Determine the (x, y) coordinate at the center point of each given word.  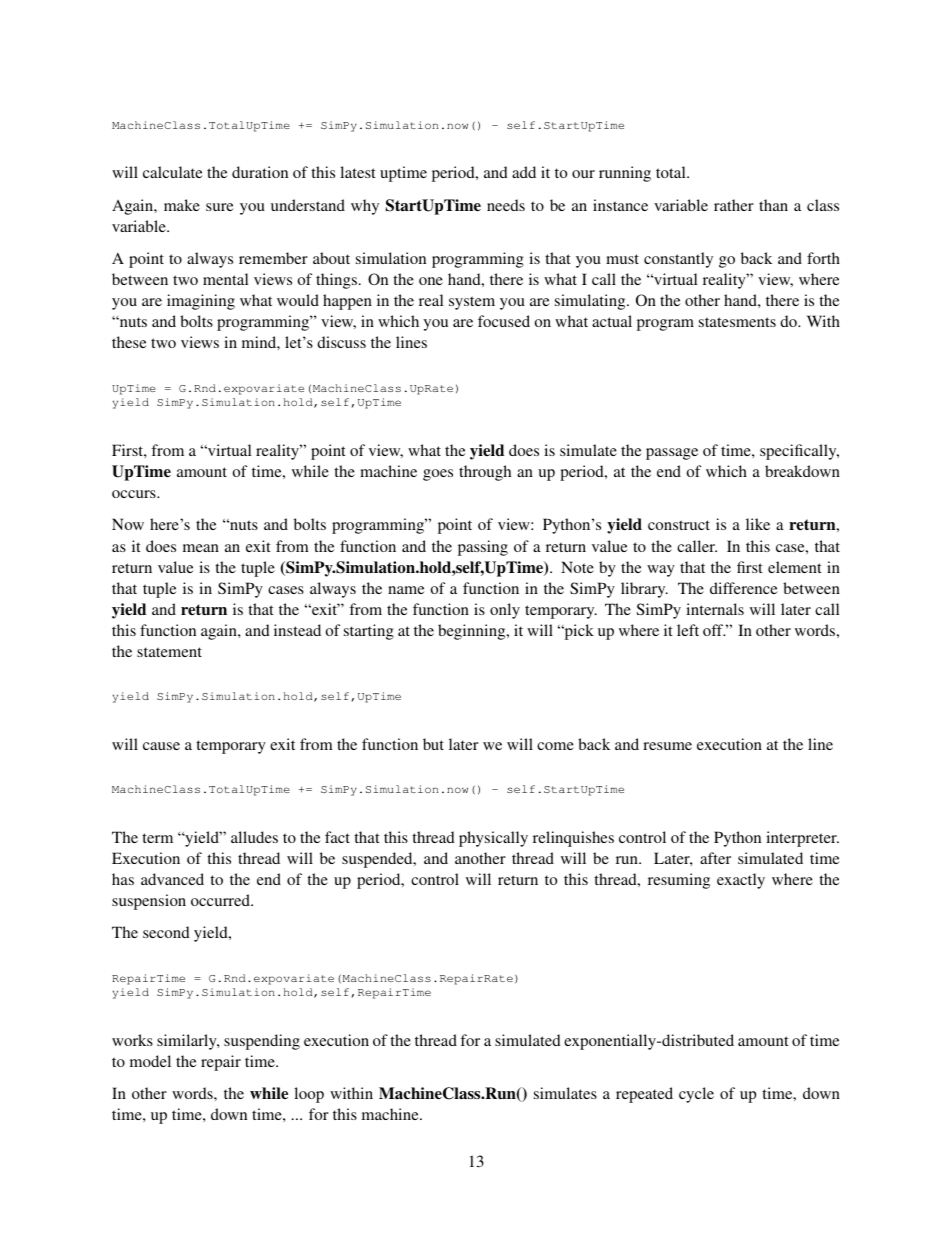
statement (169, 652)
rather (734, 205)
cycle (696, 1095)
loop (309, 1095)
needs (506, 205)
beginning (473, 632)
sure (219, 207)
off (714, 630)
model (150, 1061)
